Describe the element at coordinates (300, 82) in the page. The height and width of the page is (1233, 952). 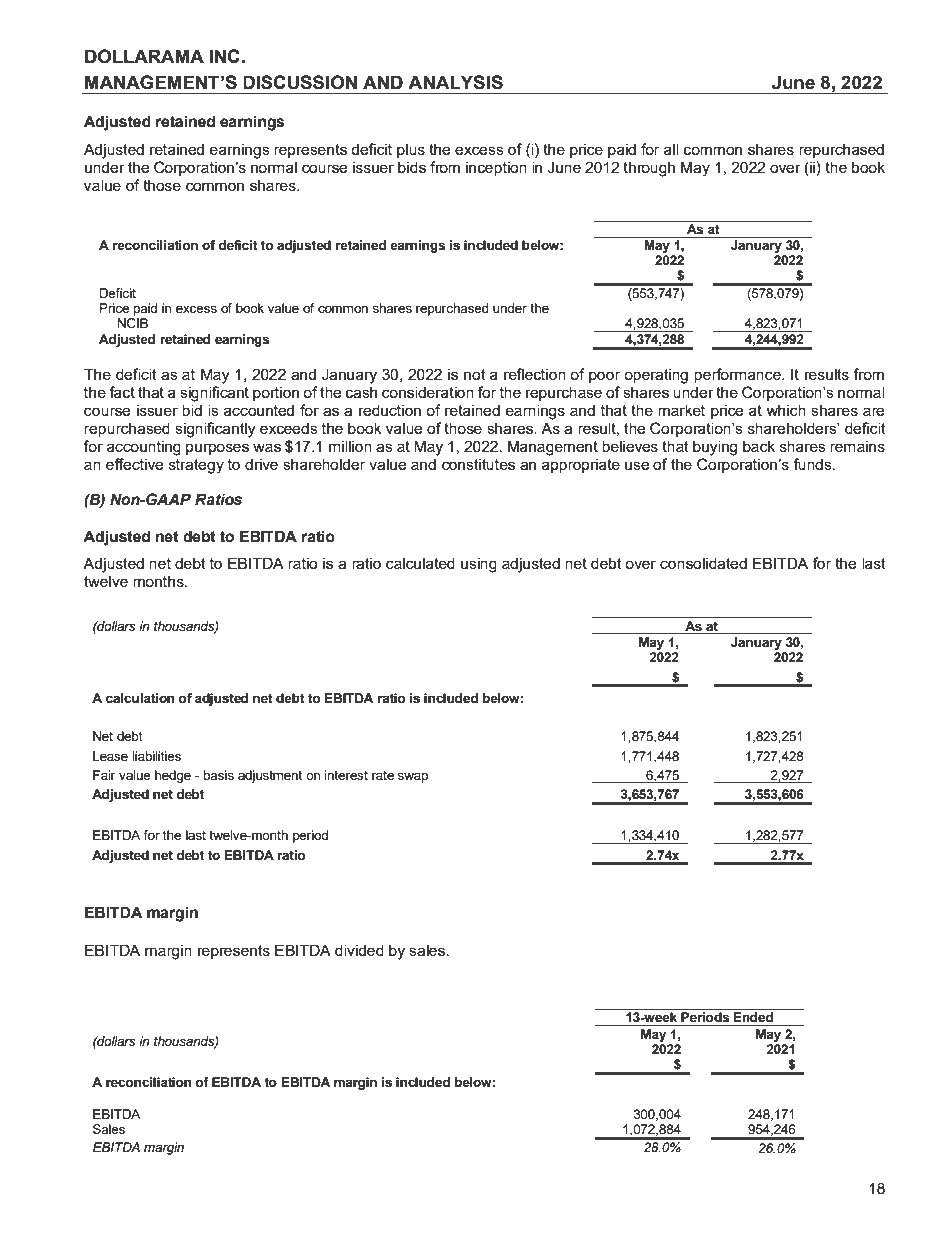
I see `DISCUSSION` at that location.
